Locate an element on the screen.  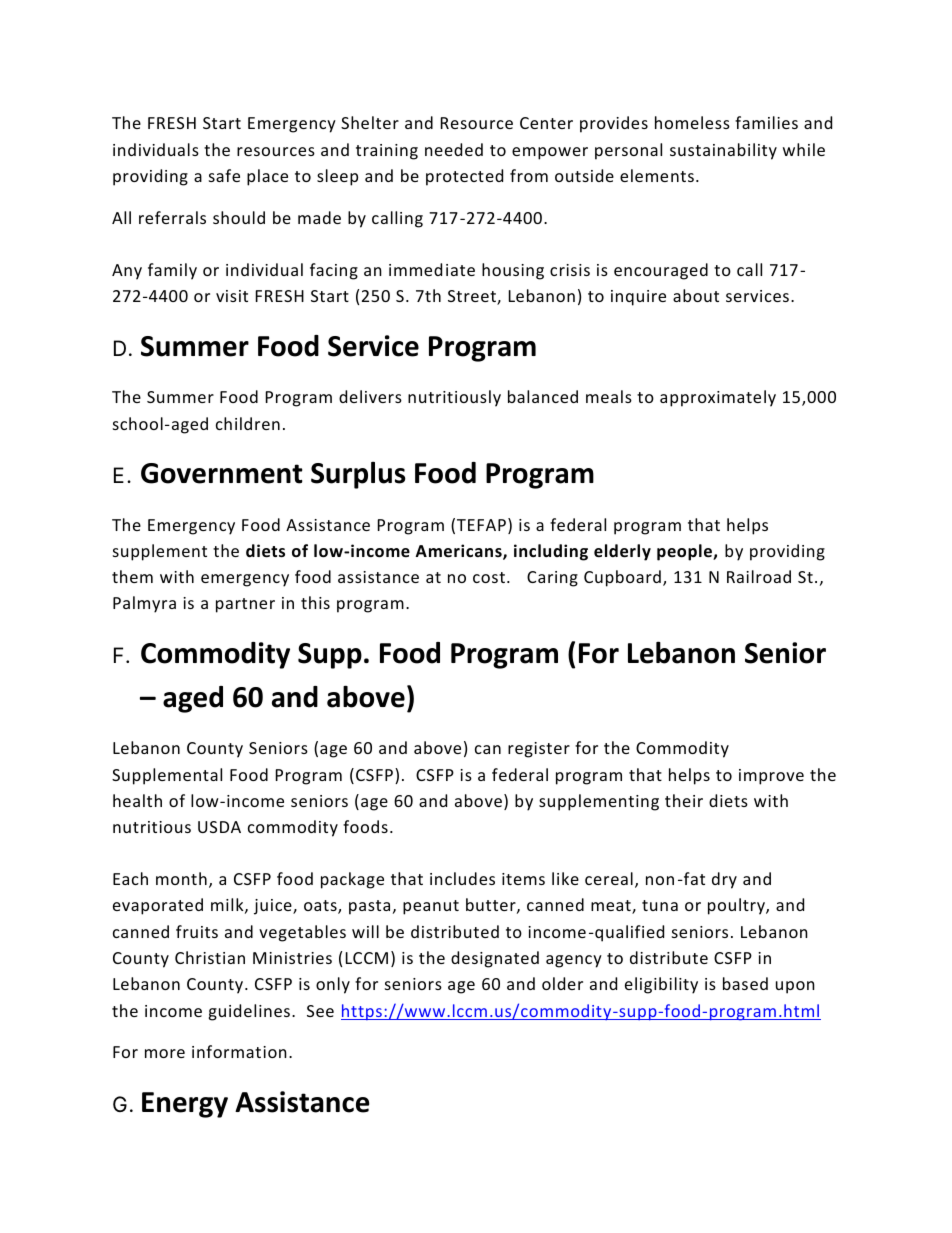
Surplus is located at coordinates (358, 475).
